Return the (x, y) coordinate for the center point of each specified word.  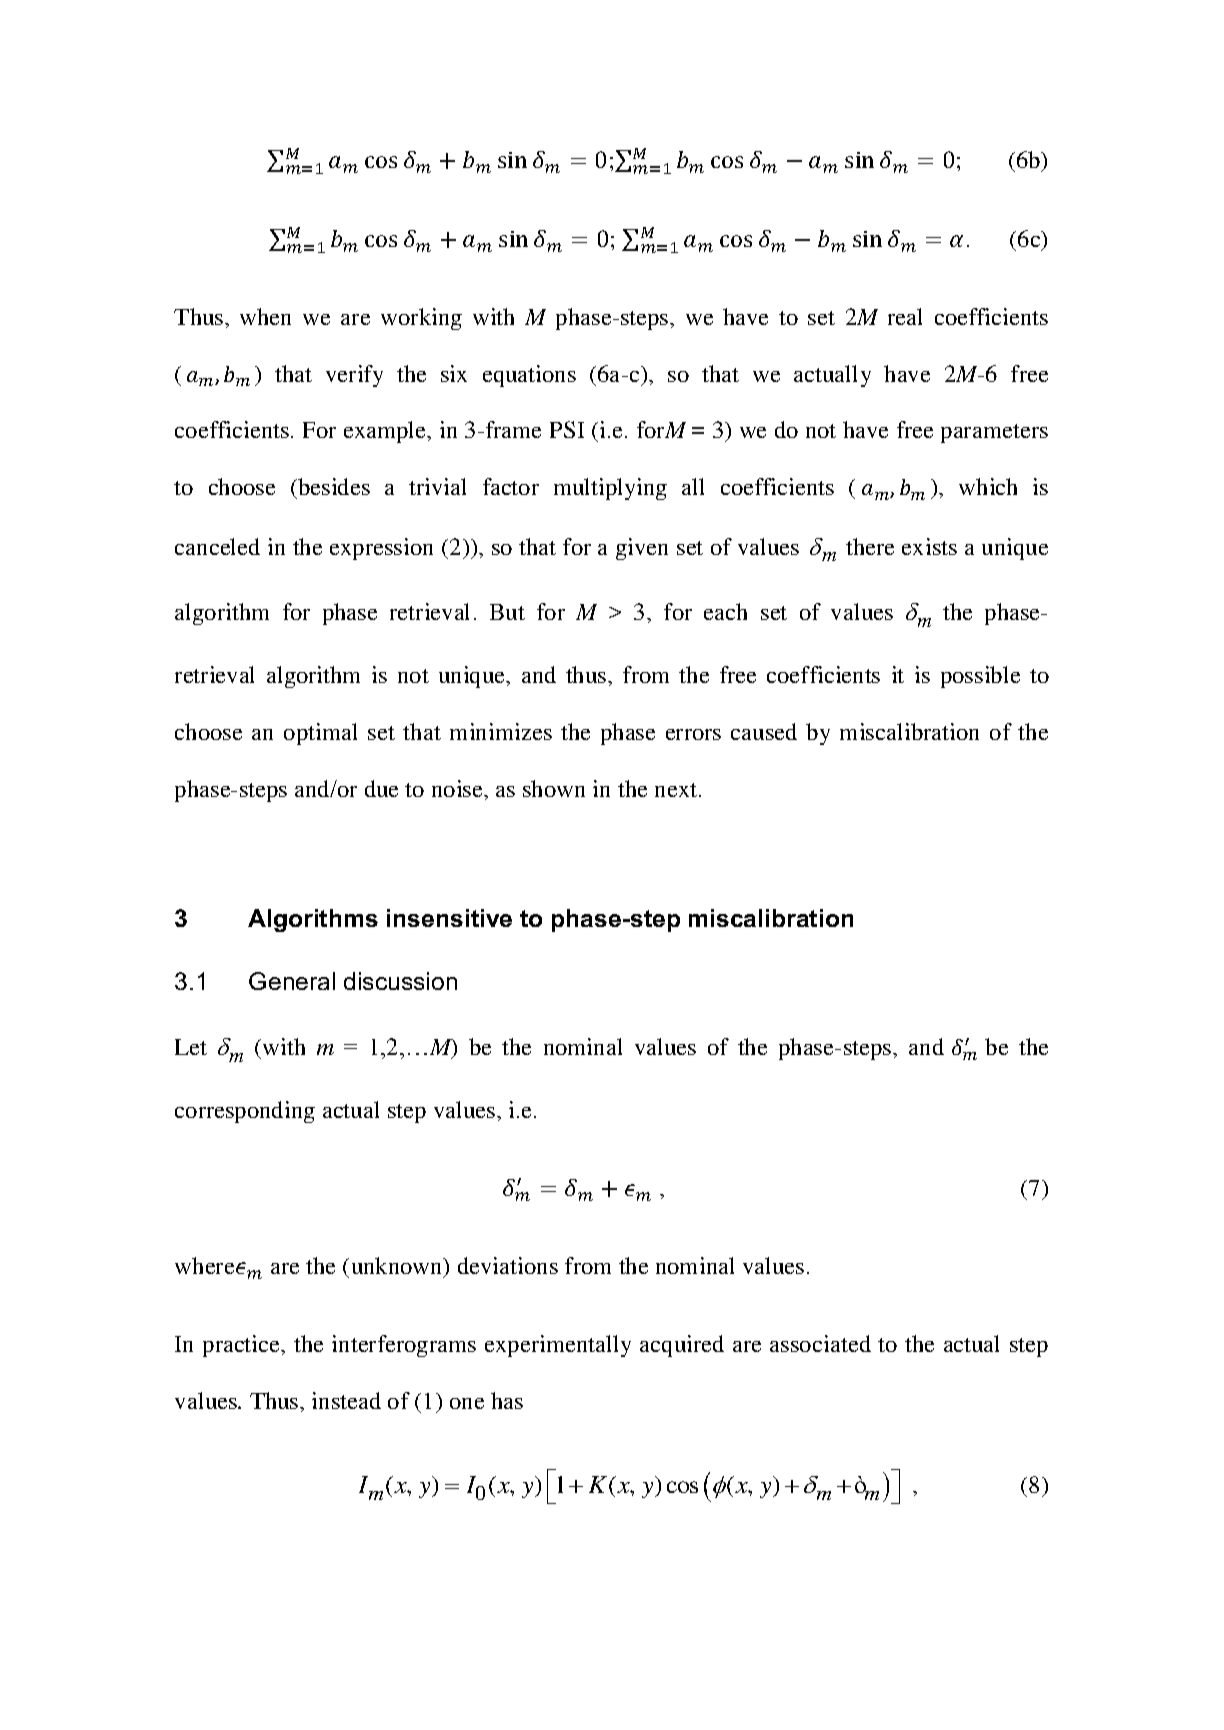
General (292, 981)
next (677, 790)
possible (980, 677)
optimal (320, 734)
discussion (400, 981)
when (265, 316)
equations (529, 376)
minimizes (501, 731)
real (905, 316)
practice (243, 1346)
